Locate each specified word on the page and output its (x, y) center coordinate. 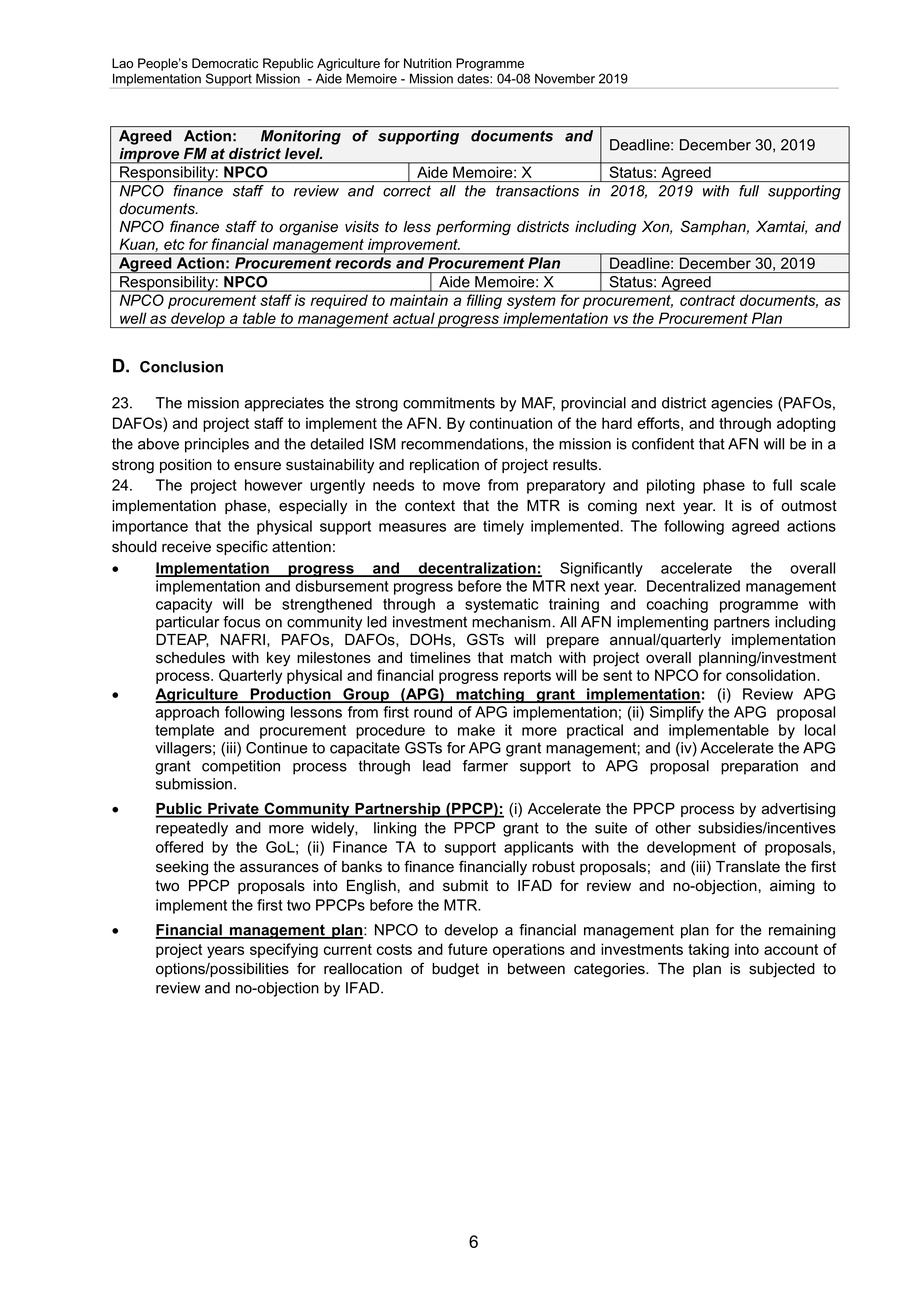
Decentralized (693, 586)
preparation (759, 767)
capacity (184, 605)
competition (241, 767)
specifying (284, 950)
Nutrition (428, 63)
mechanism (511, 622)
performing (473, 228)
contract (707, 300)
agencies (742, 404)
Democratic (225, 63)
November (565, 78)
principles (217, 445)
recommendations (463, 444)
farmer (485, 766)
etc (174, 244)
